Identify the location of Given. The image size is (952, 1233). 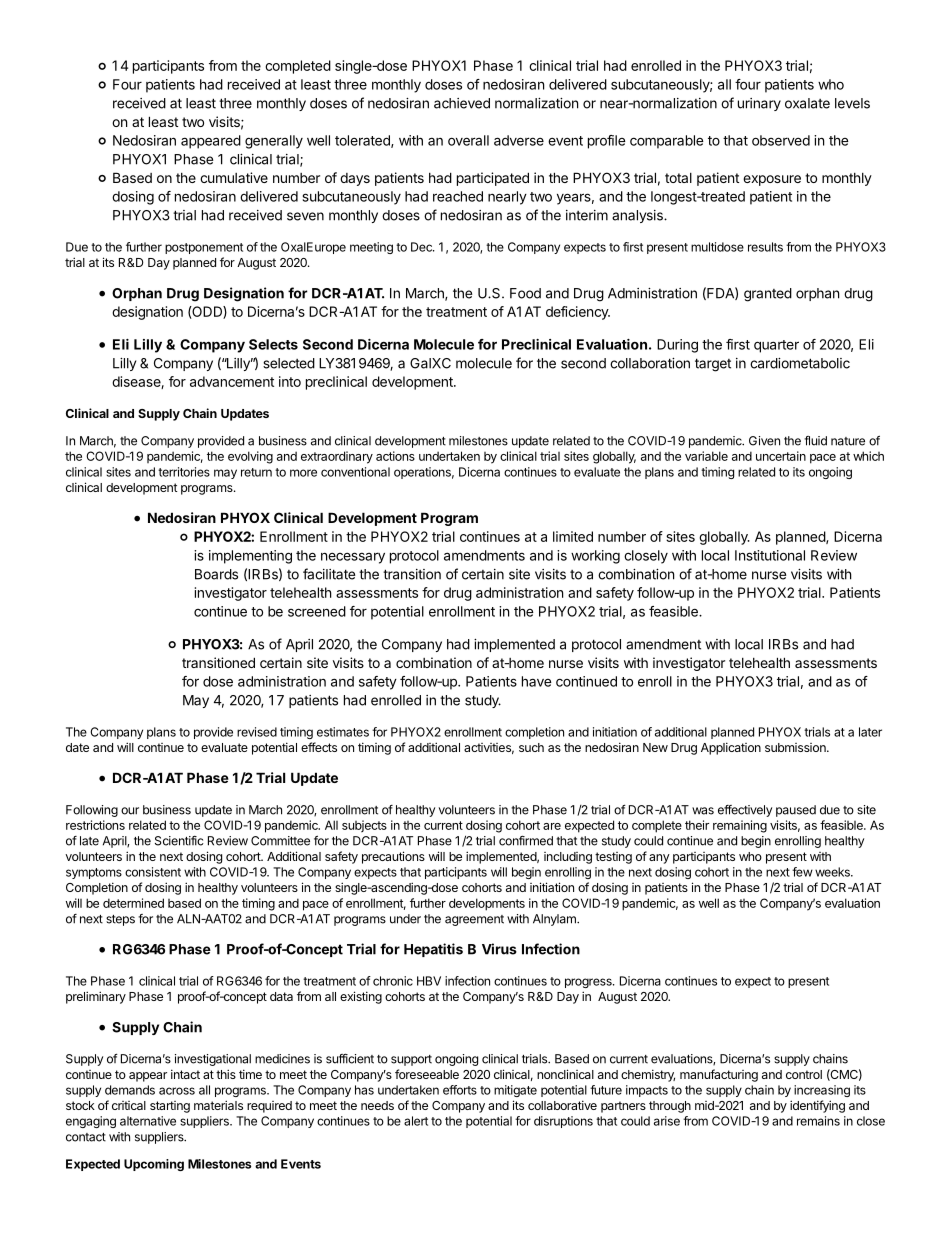
(764, 441).
